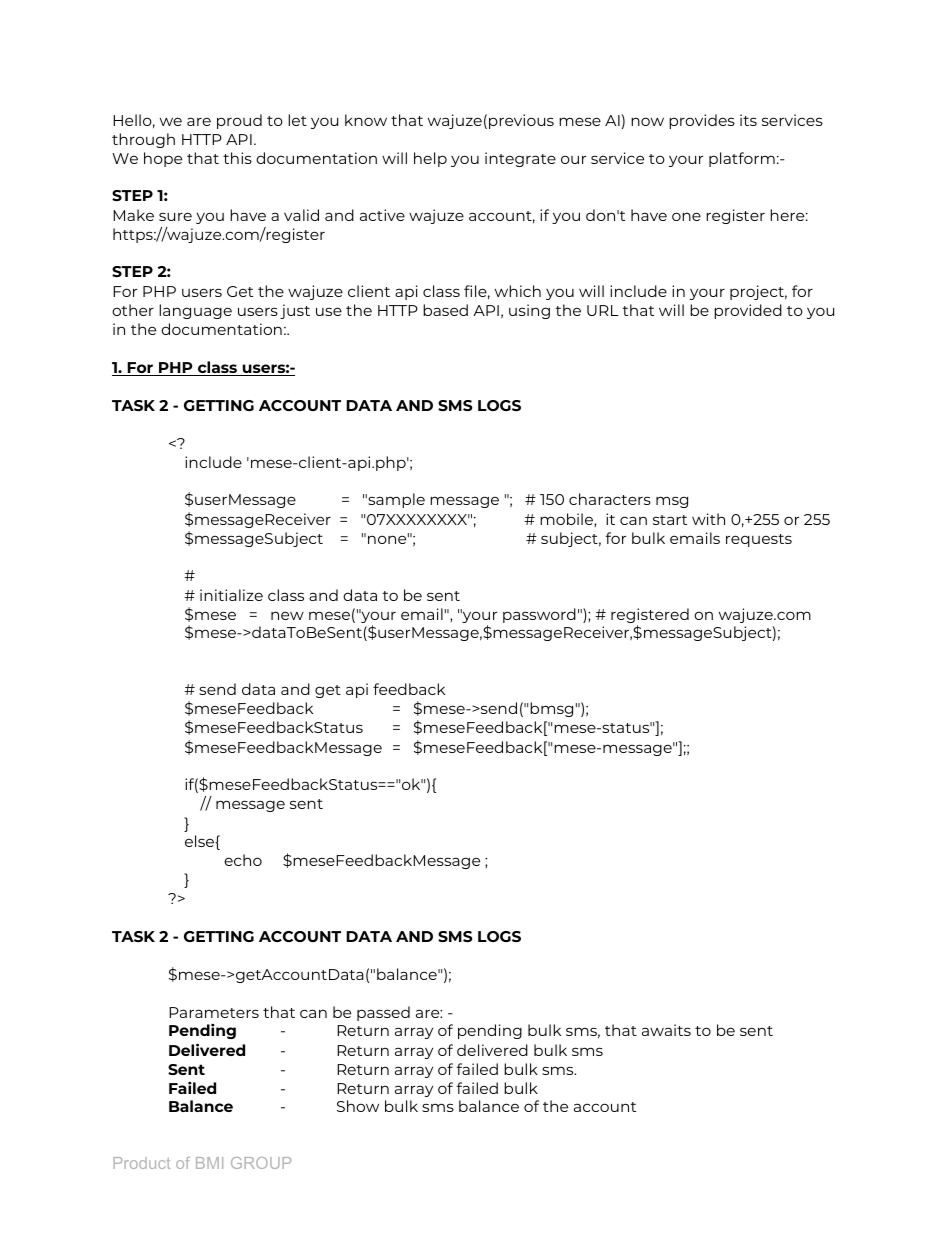 This screenshot has width=952, height=1233. What do you see at coordinates (237, 158) in the screenshot?
I see `this` at bounding box center [237, 158].
